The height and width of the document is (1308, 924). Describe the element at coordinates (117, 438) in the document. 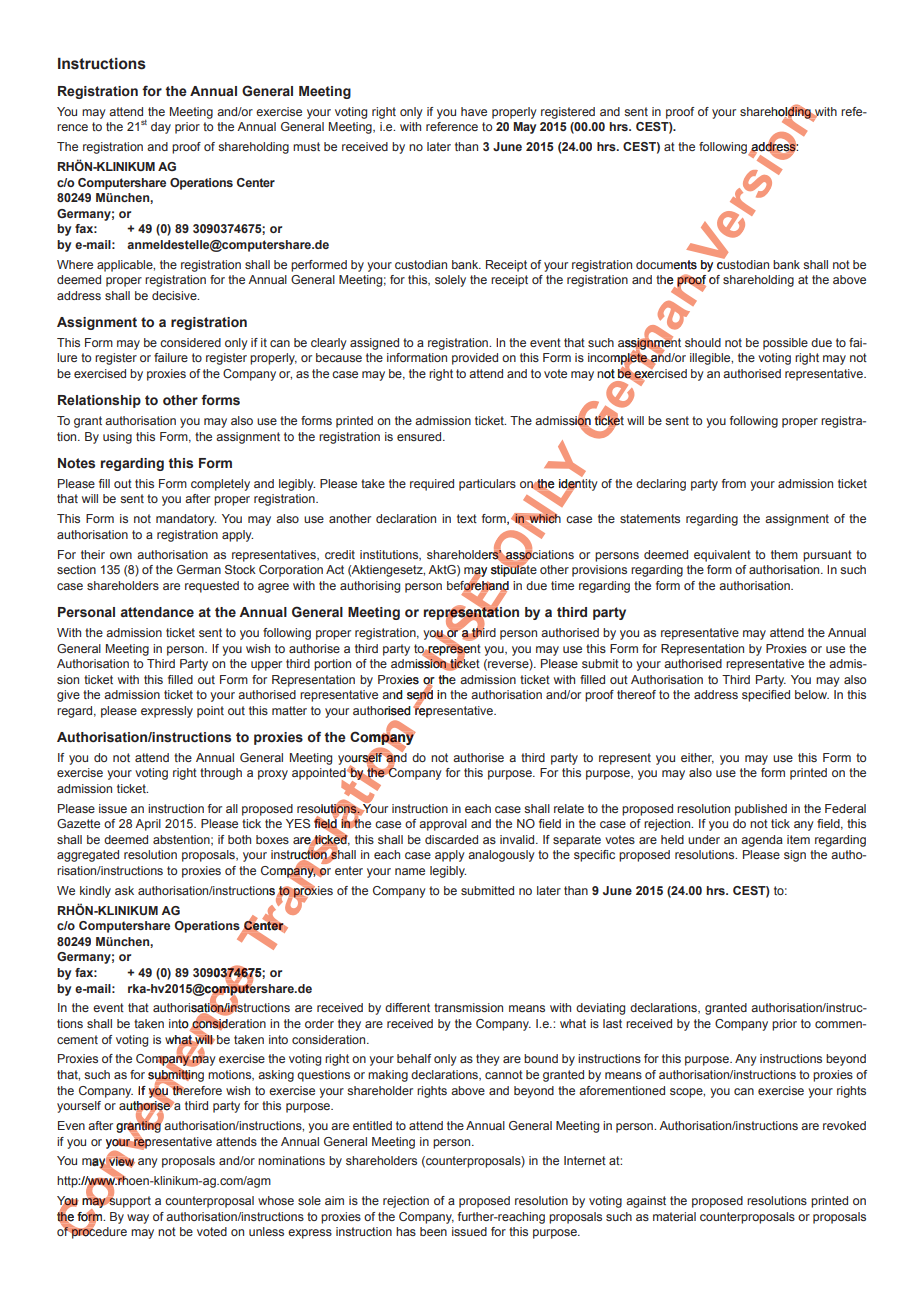

I see `using` at that location.
